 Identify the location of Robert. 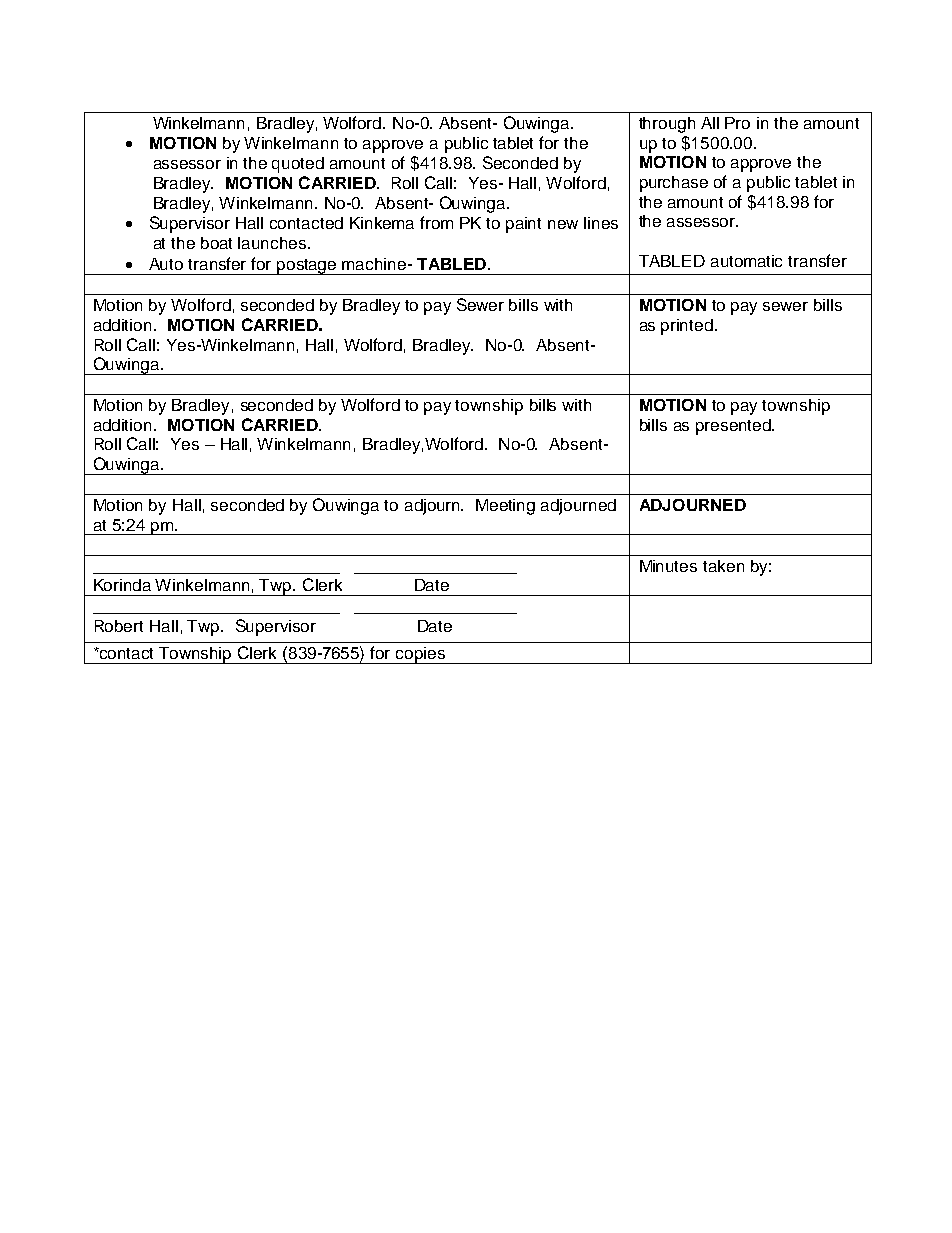
(119, 626).
